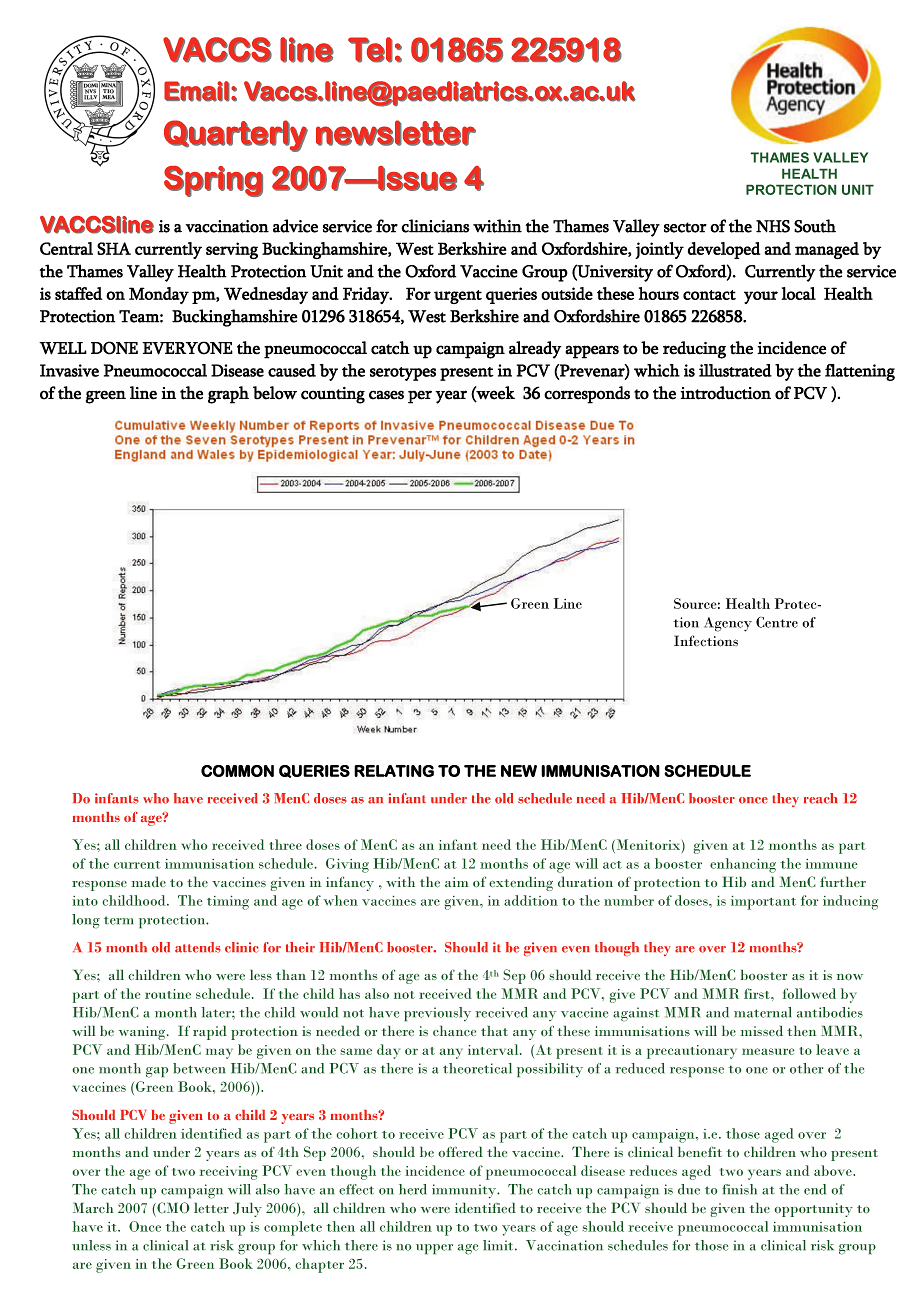  I want to click on reach, so click(821, 798).
